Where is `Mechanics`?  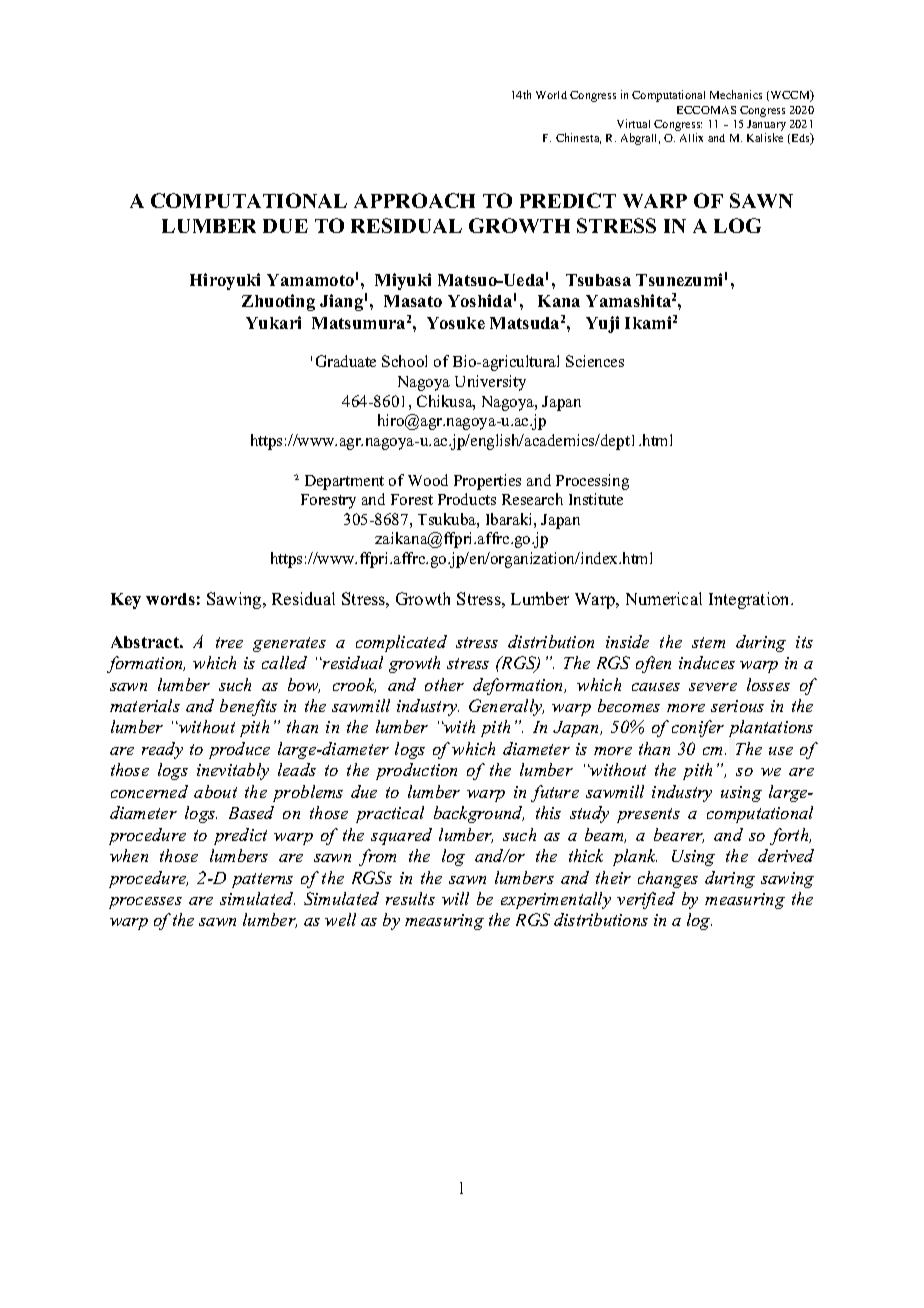
Mechanics is located at coordinates (736, 94).
